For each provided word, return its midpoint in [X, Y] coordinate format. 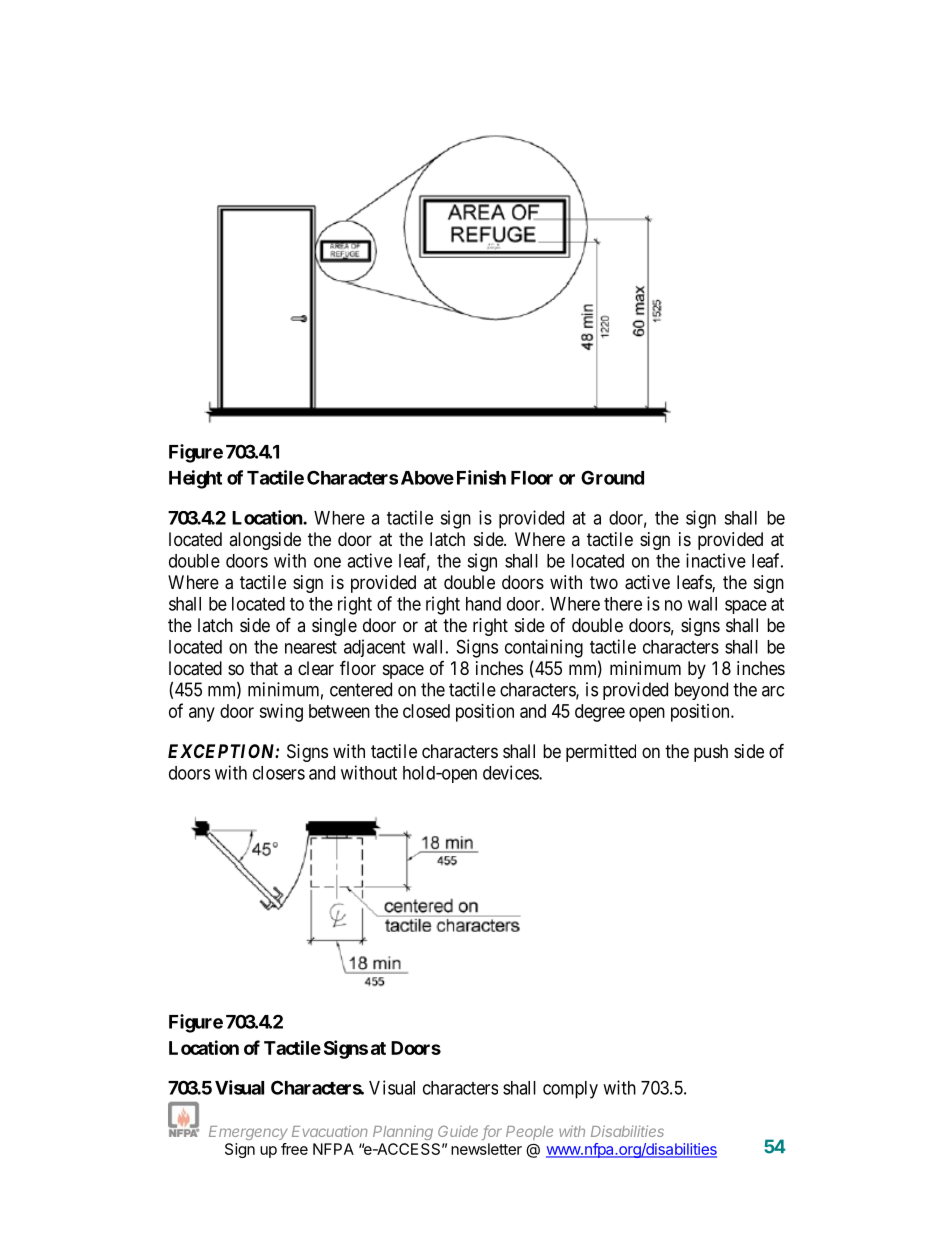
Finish [481, 477]
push [711, 753]
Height [195, 479]
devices [511, 772]
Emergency [248, 1133]
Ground [612, 477]
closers [279, 773]
